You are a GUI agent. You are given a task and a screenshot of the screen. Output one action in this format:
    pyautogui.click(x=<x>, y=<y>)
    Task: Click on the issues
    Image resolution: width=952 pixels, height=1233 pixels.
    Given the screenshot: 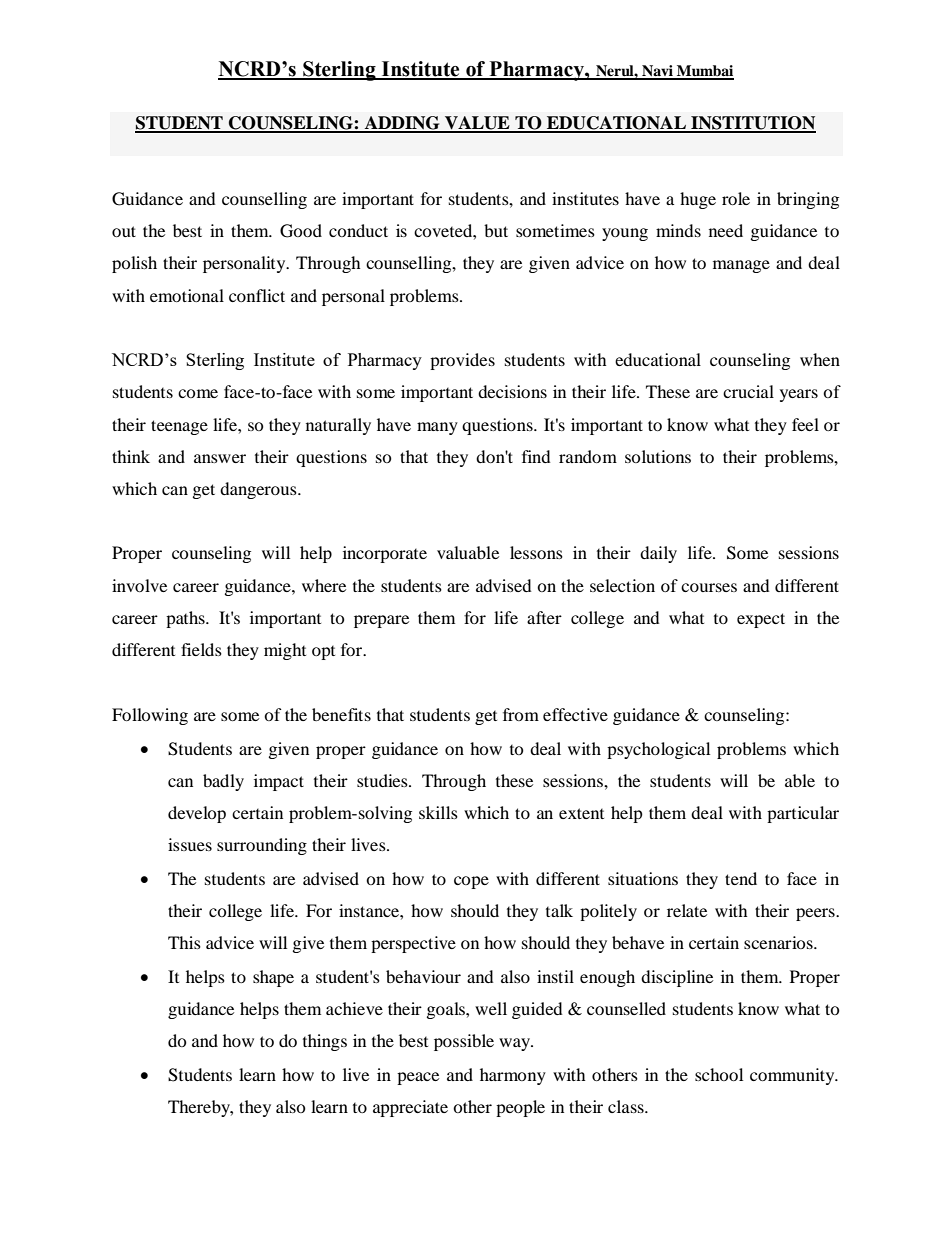 What is the action you would take?
    pyautogui.click(x=190, y=844)
